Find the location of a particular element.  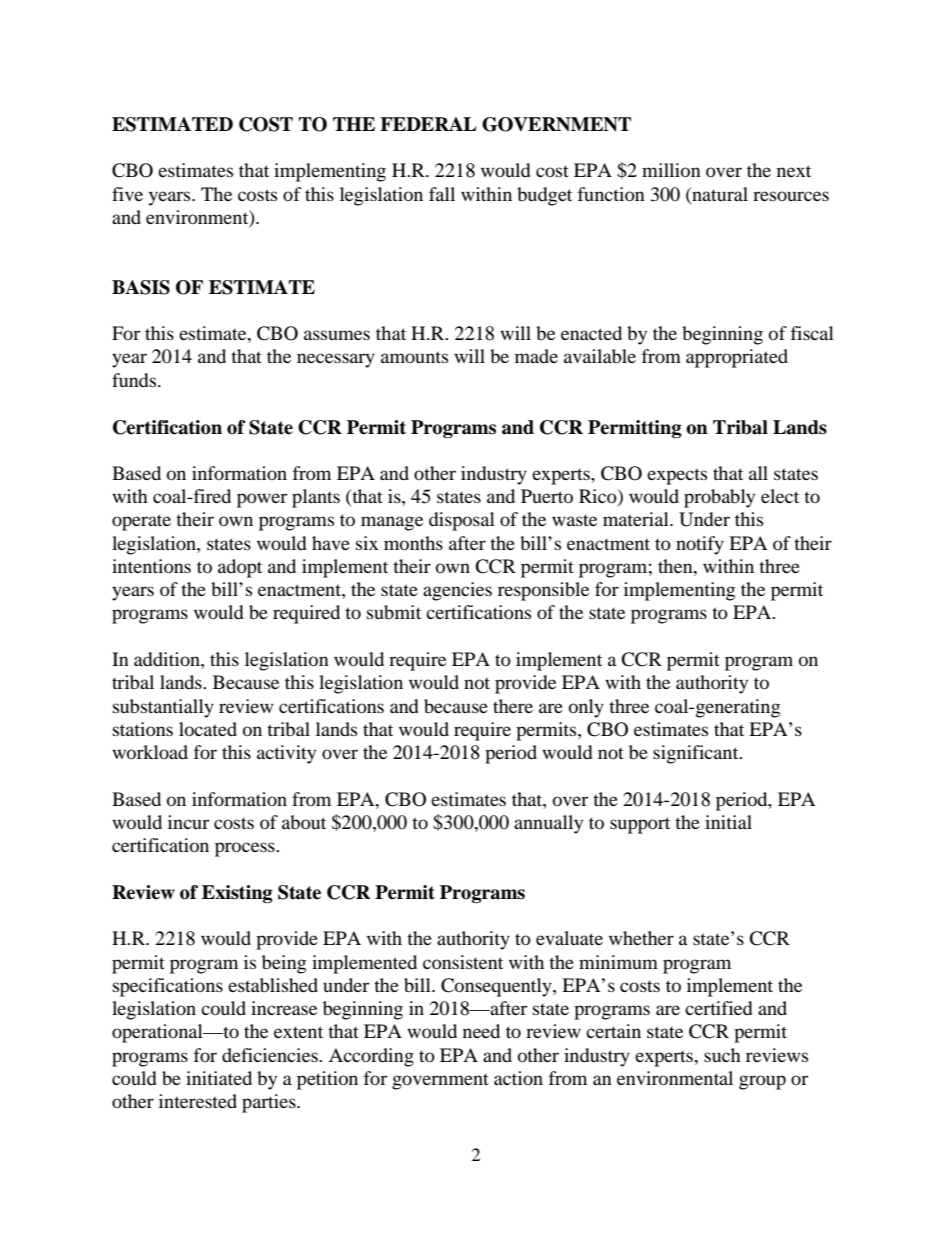

initiated is located at coordinates (219, 1078).
